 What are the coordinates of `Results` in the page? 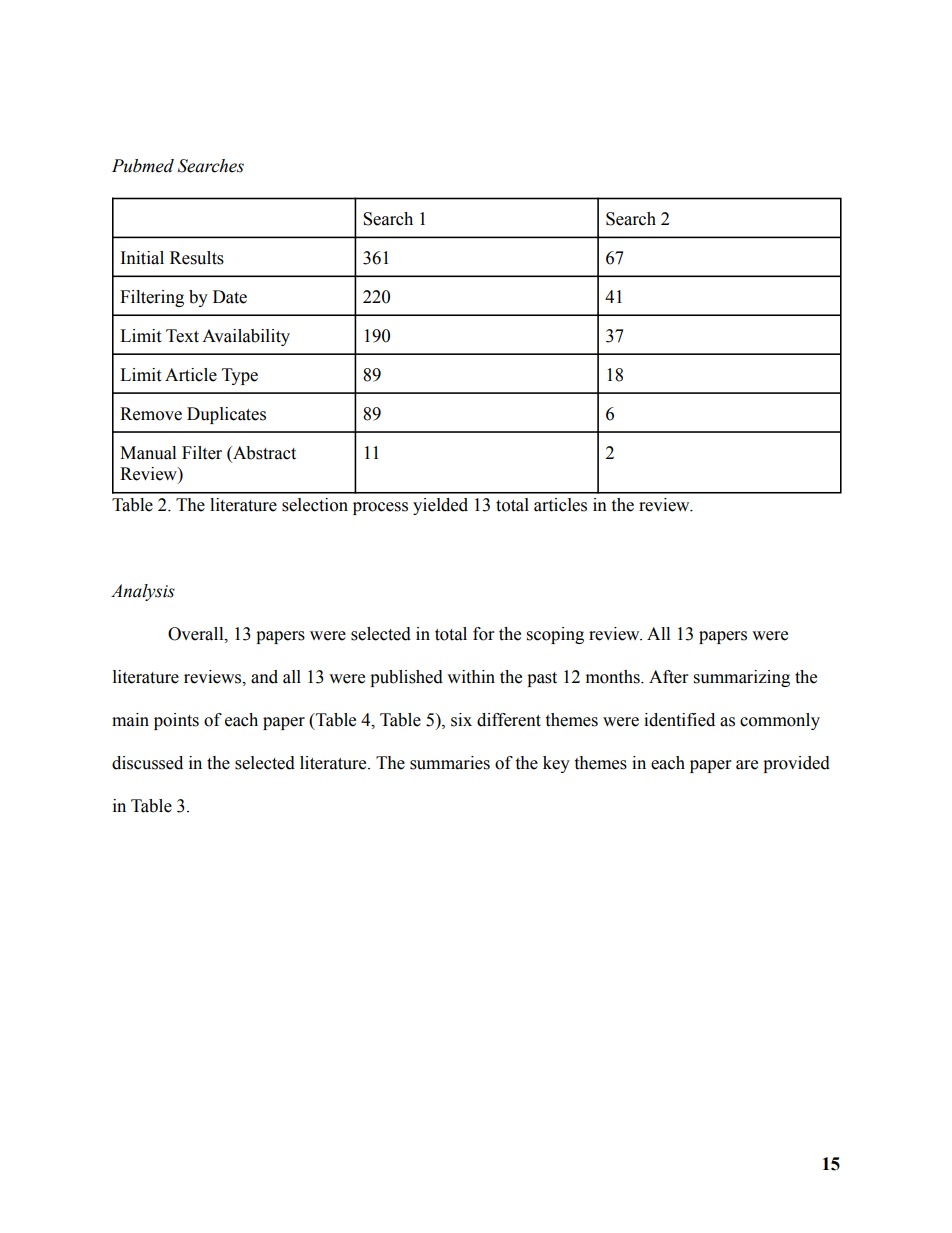 It's located at (197, 258).
